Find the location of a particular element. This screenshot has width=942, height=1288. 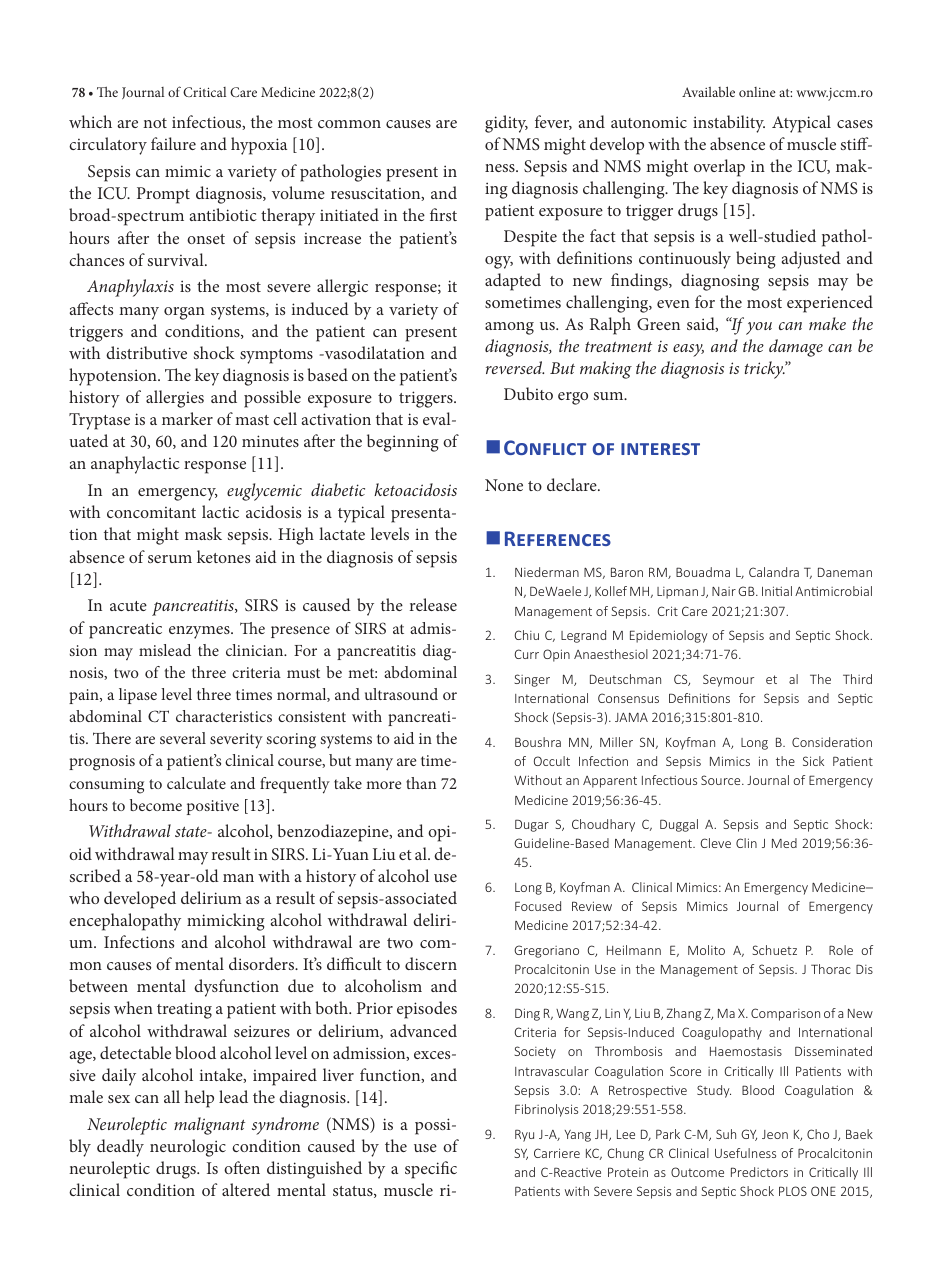

specific is located at coordinates (431, 1170).
